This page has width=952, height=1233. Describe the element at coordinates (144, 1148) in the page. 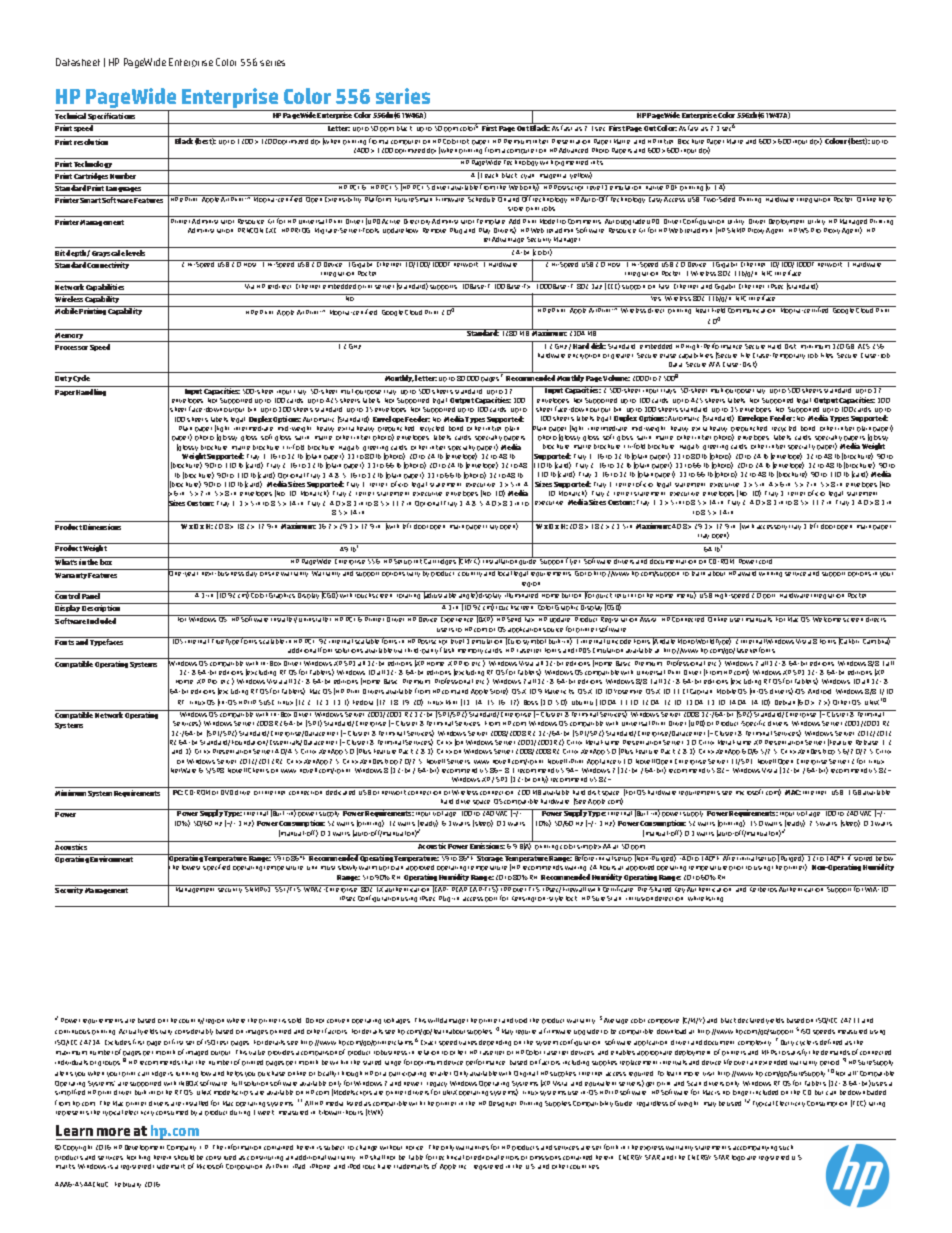

I see `Development` at that location.
